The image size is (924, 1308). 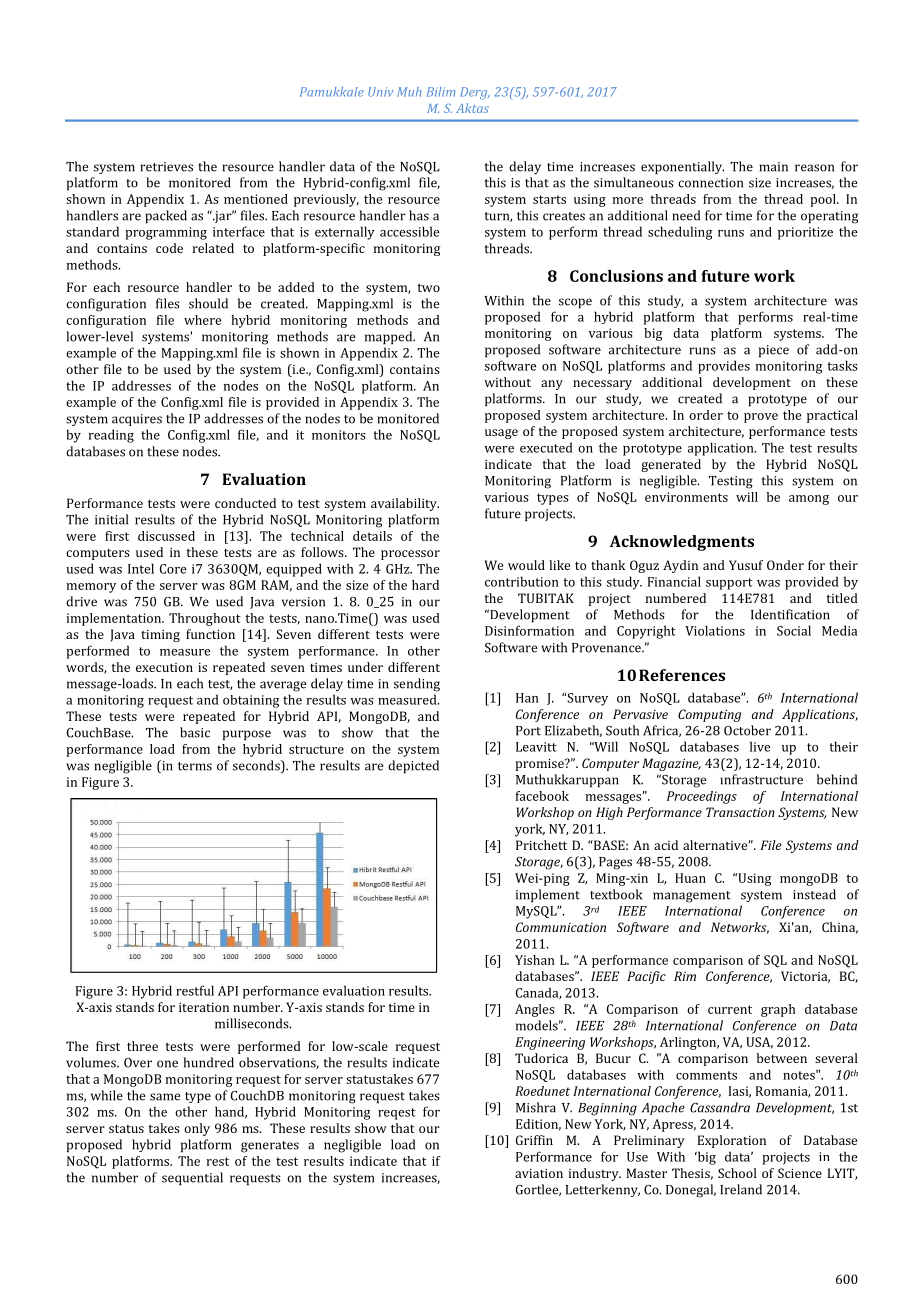 What do you see at coordinates (472, 108) in the image?
I see `Aktas` at bounding box center [472, 108].
